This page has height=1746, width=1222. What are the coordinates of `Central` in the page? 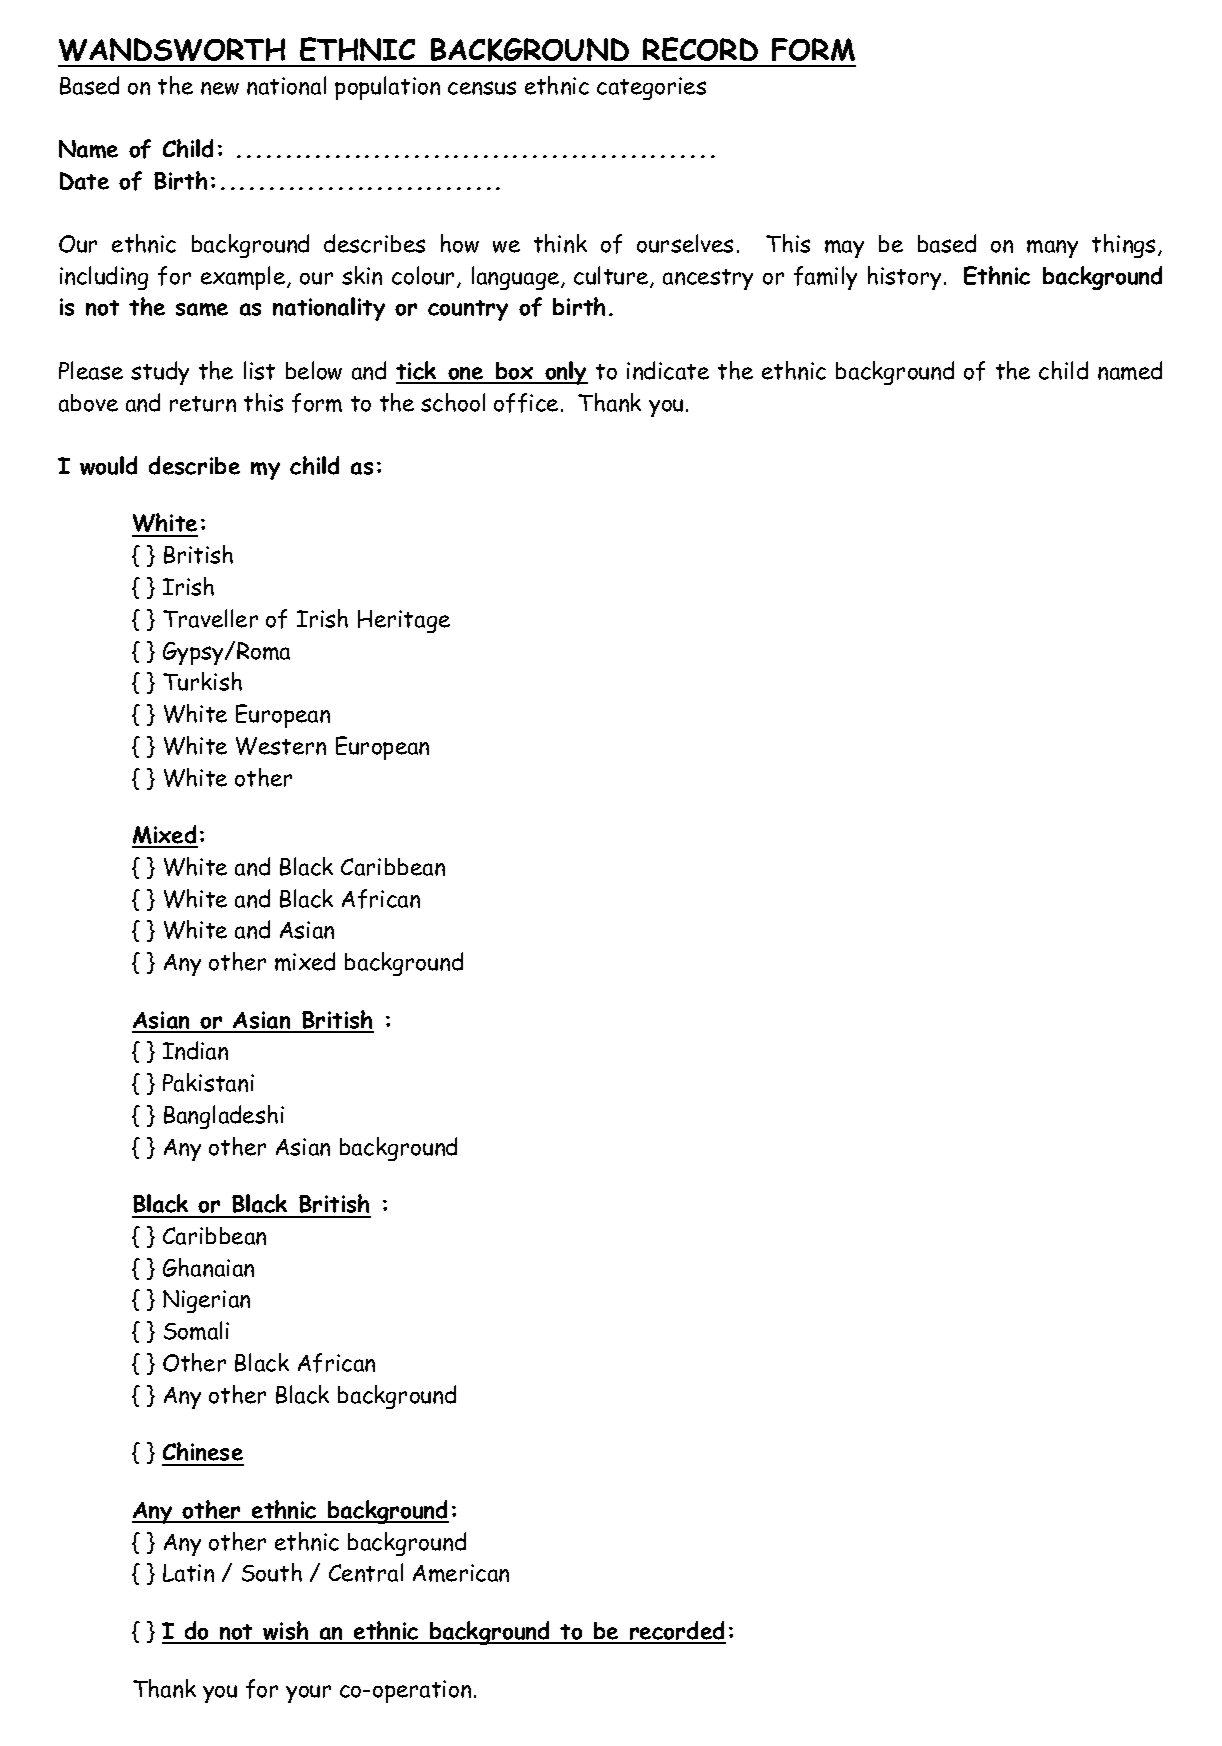 It's located at (366, 1572).
